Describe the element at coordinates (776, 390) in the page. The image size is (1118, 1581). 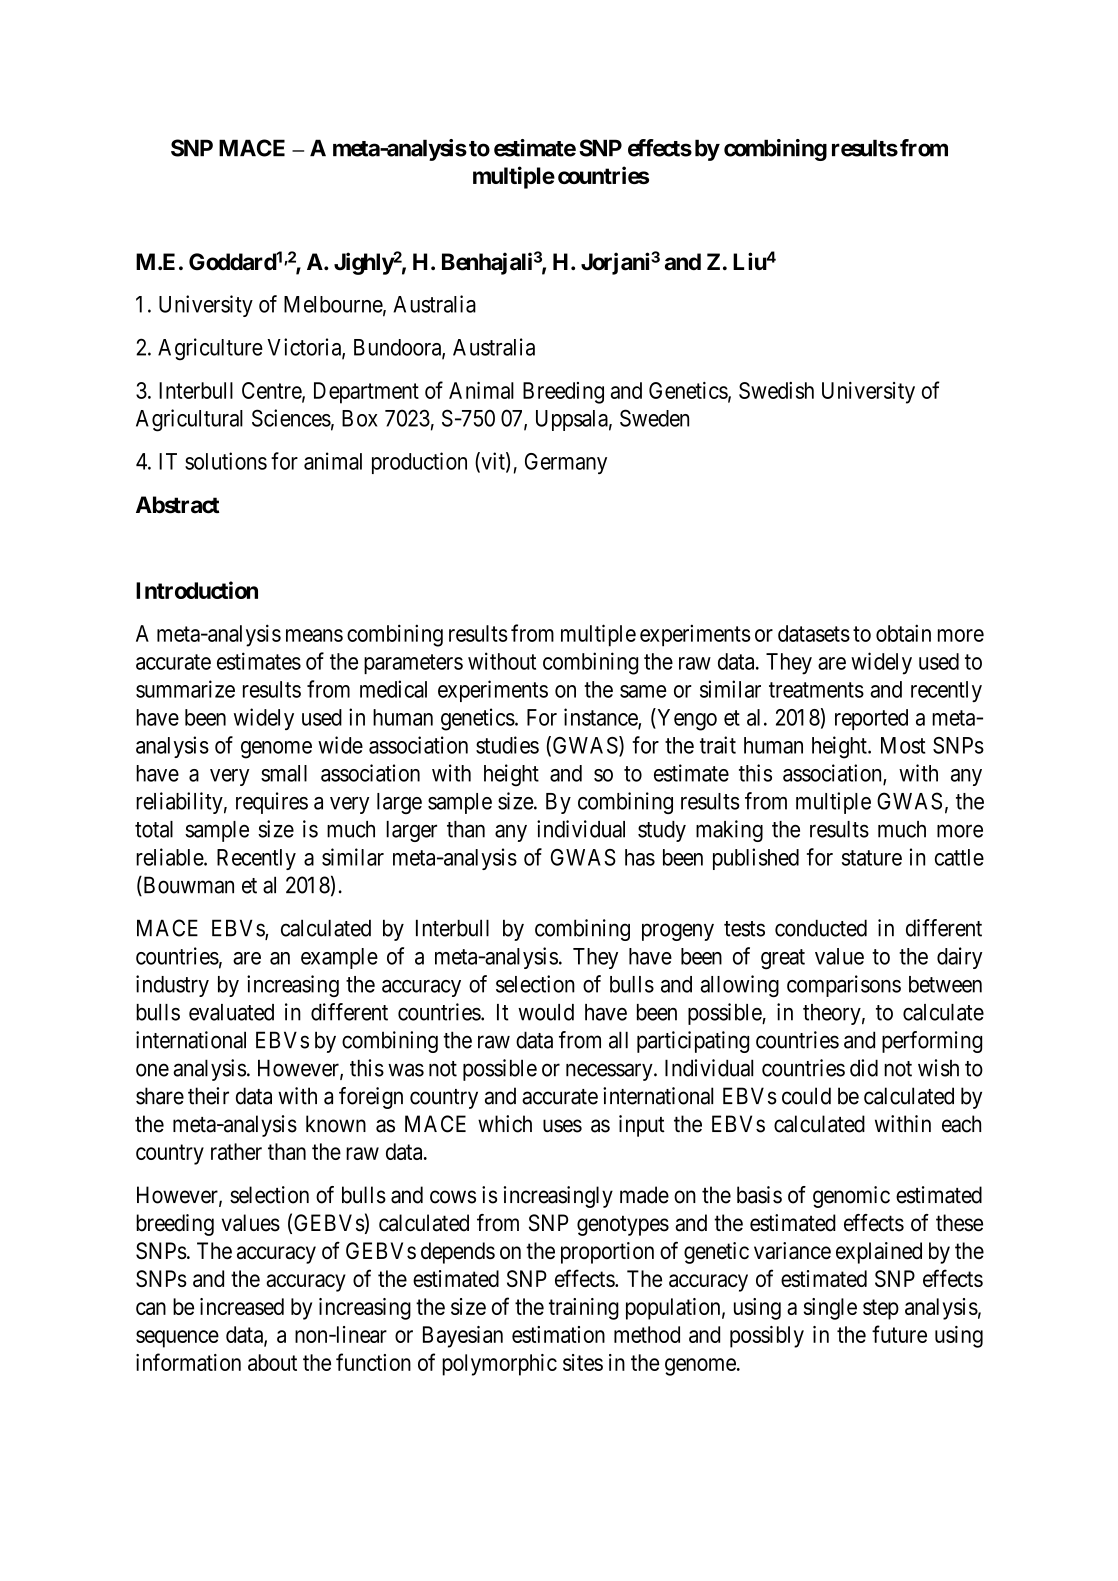
I see `Swedish` at that location.
